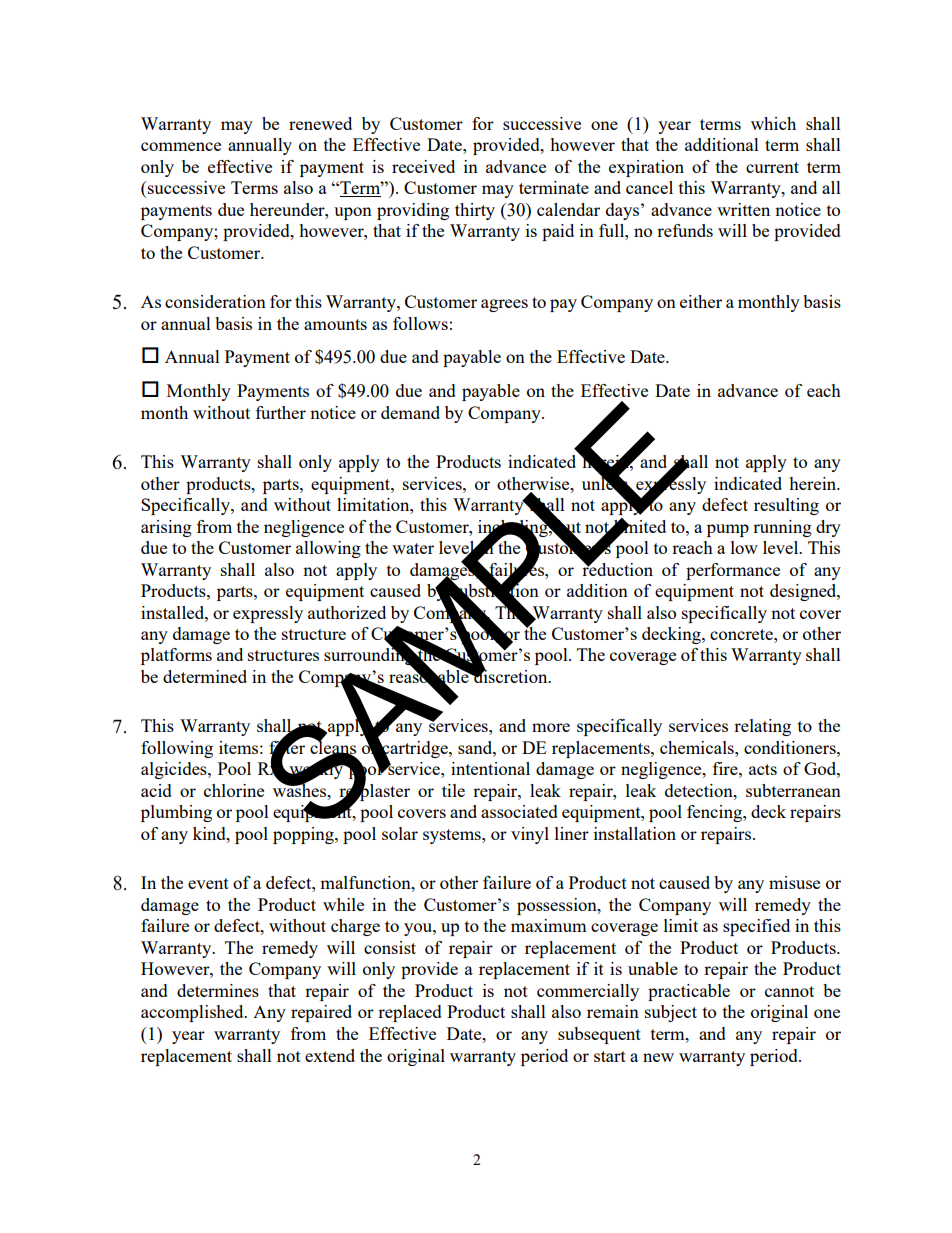  I want to click on demand, so click(410, 412).
